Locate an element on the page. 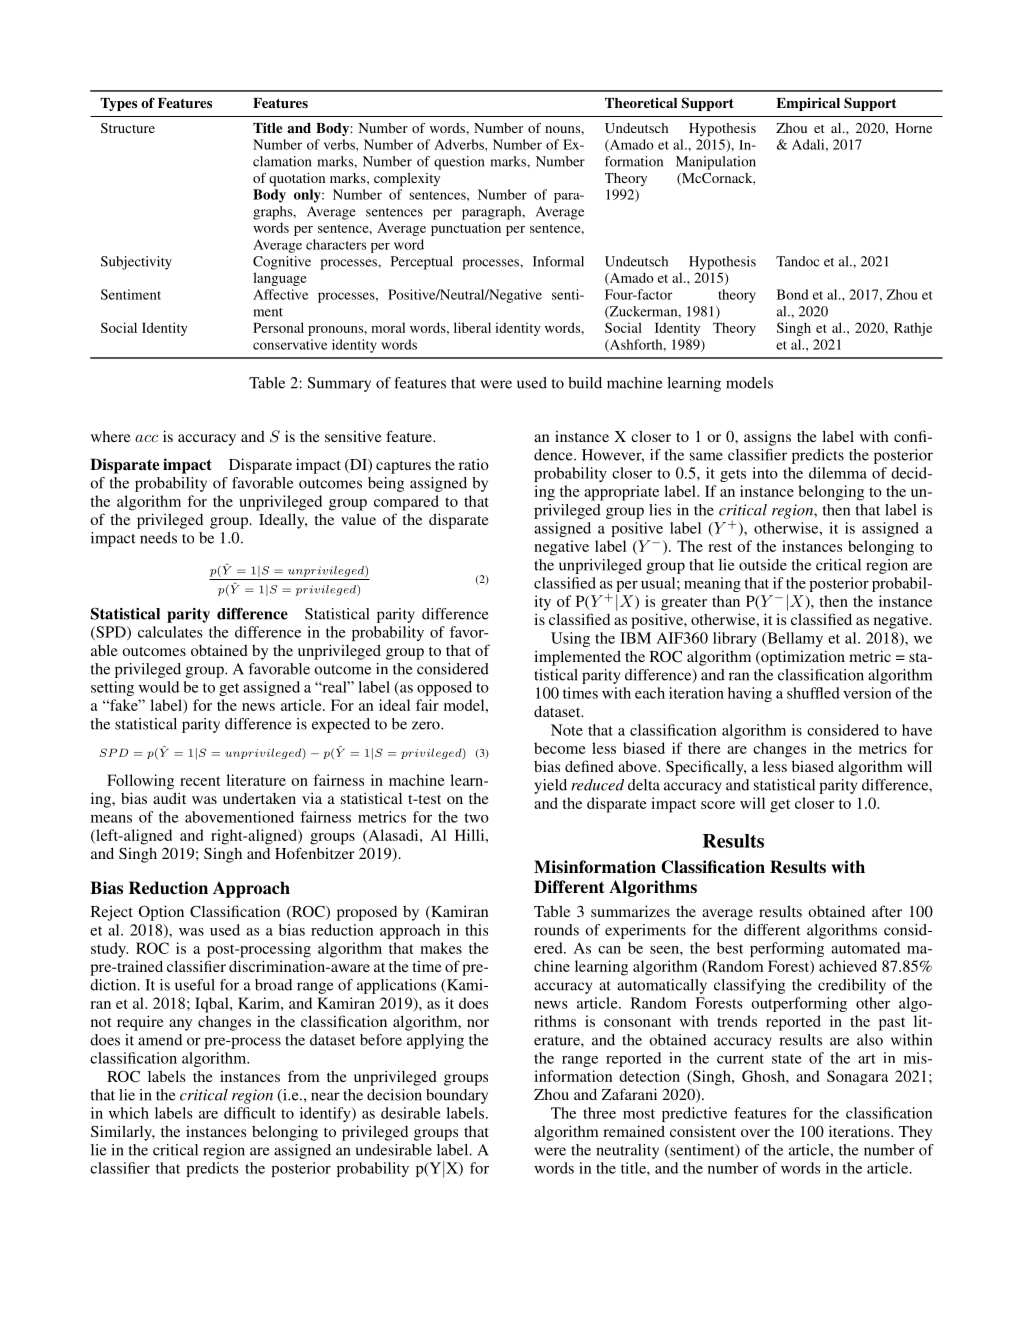 The width and height of the image is (1023, 1324). recent is located at coordinates (200, 781).
